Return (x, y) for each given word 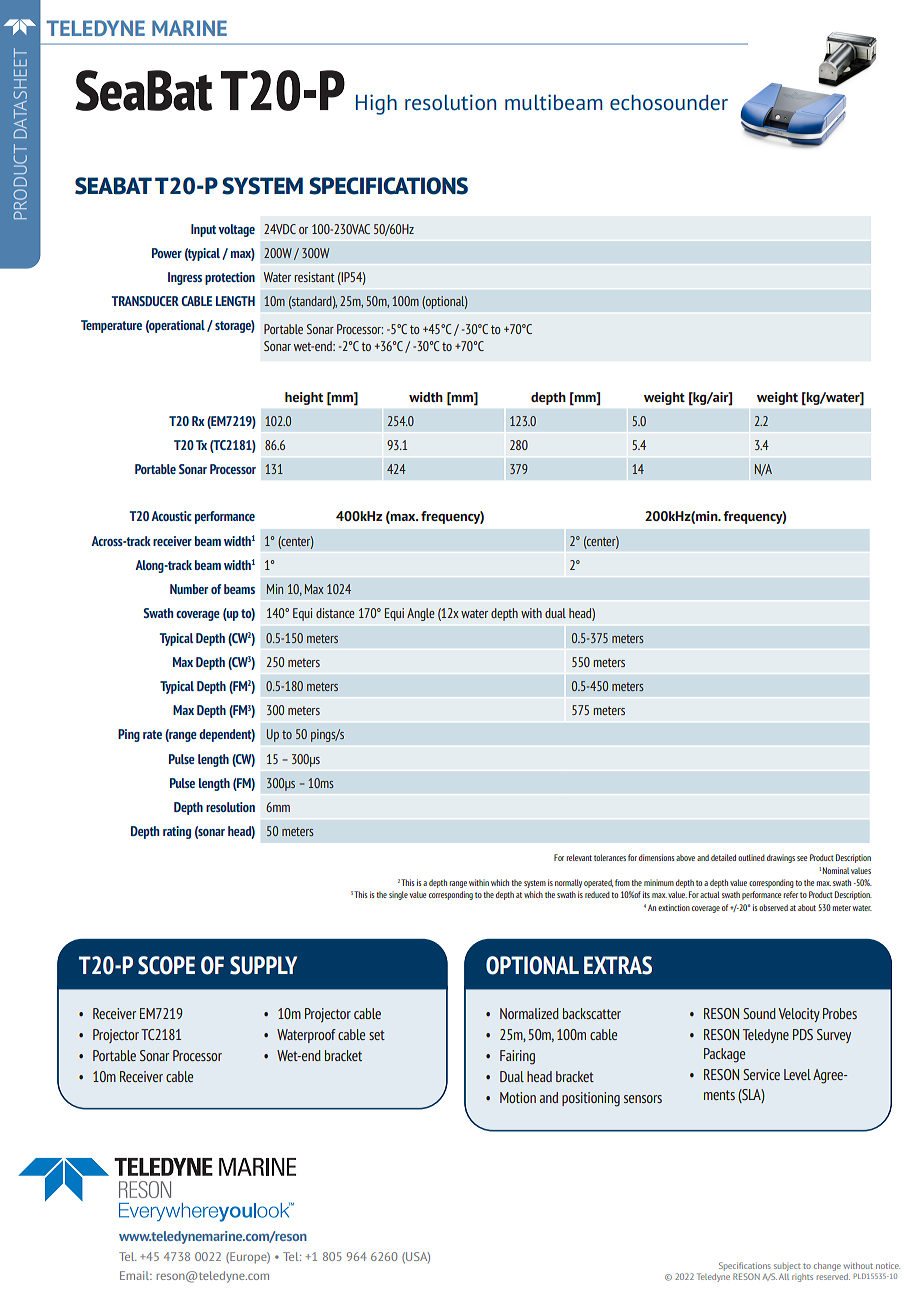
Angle (421, 614)
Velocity (799, 1015)
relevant (579, 857)
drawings (781, 858)
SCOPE (166, 965)
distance (335, 613)
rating (177, 832)
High (376, 104)
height (304, 398)
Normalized (529, 1013)
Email (136, 1275)
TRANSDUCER (145, 301)
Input (203, 230)
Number (189, 589)
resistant (314, 277)
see (802, 858)
